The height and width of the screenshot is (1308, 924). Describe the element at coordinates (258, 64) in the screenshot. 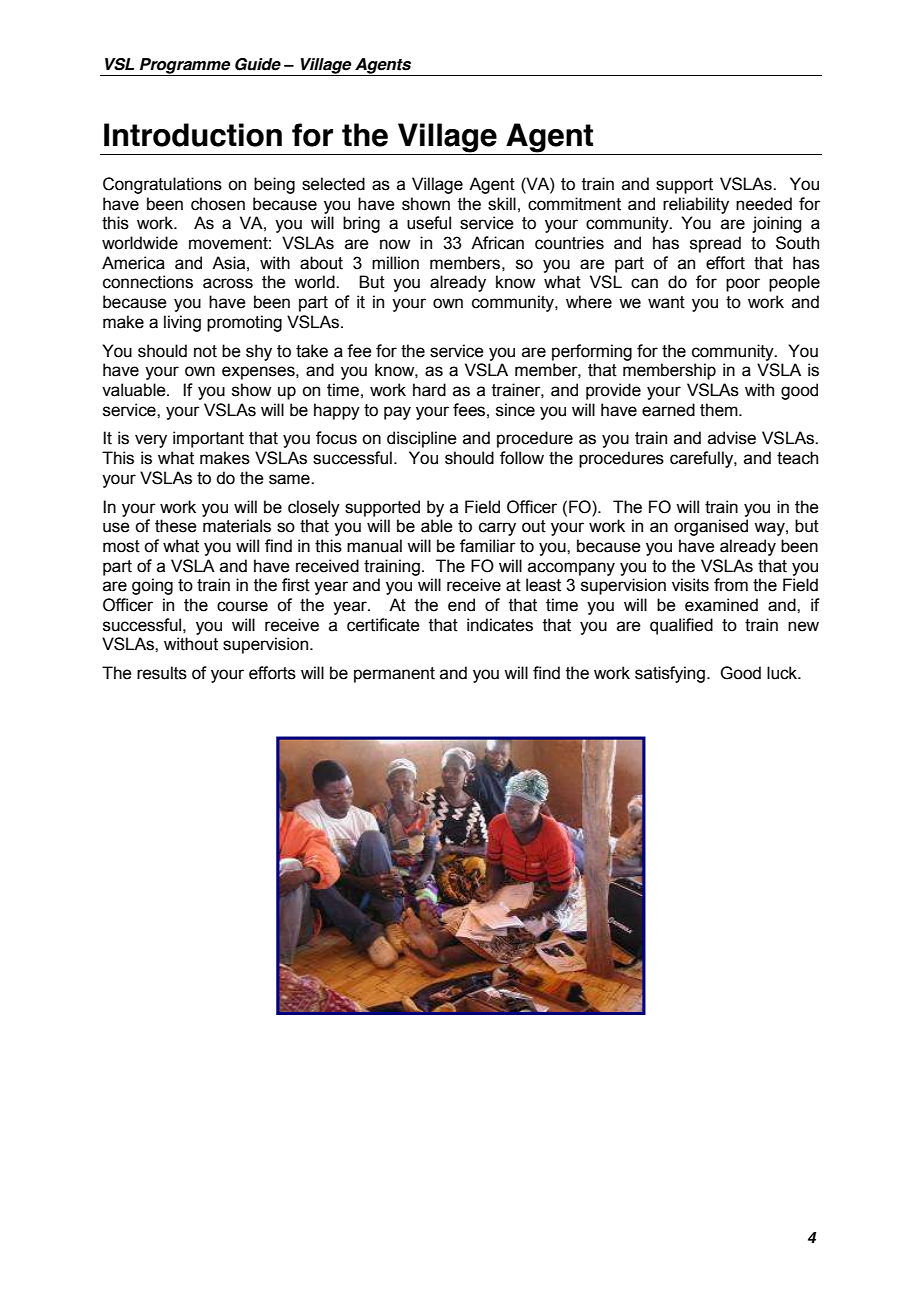

I see `Guide` at that location.
